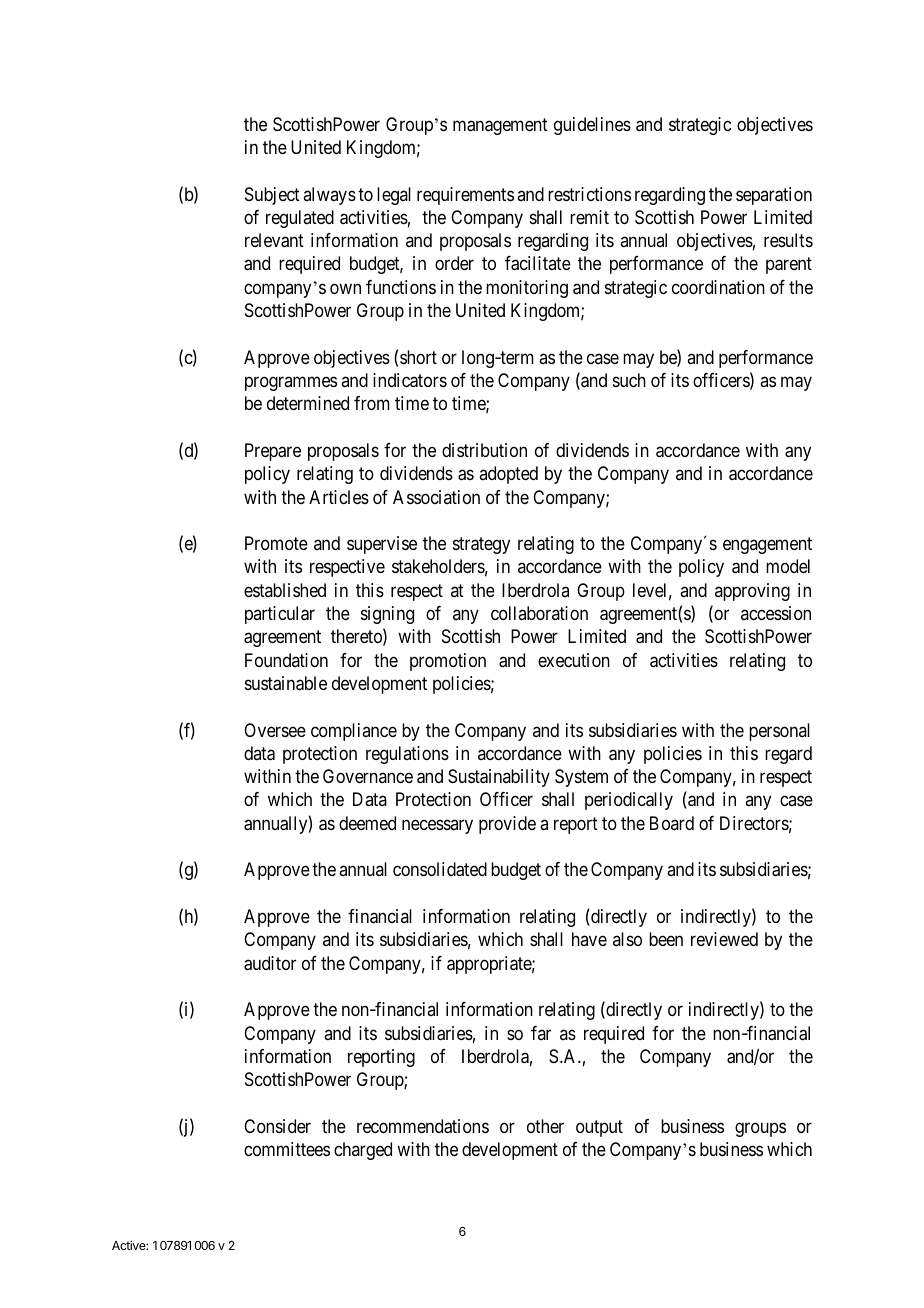 The image size is (924, 1308). I want to click on provide, so click(507, 825).
